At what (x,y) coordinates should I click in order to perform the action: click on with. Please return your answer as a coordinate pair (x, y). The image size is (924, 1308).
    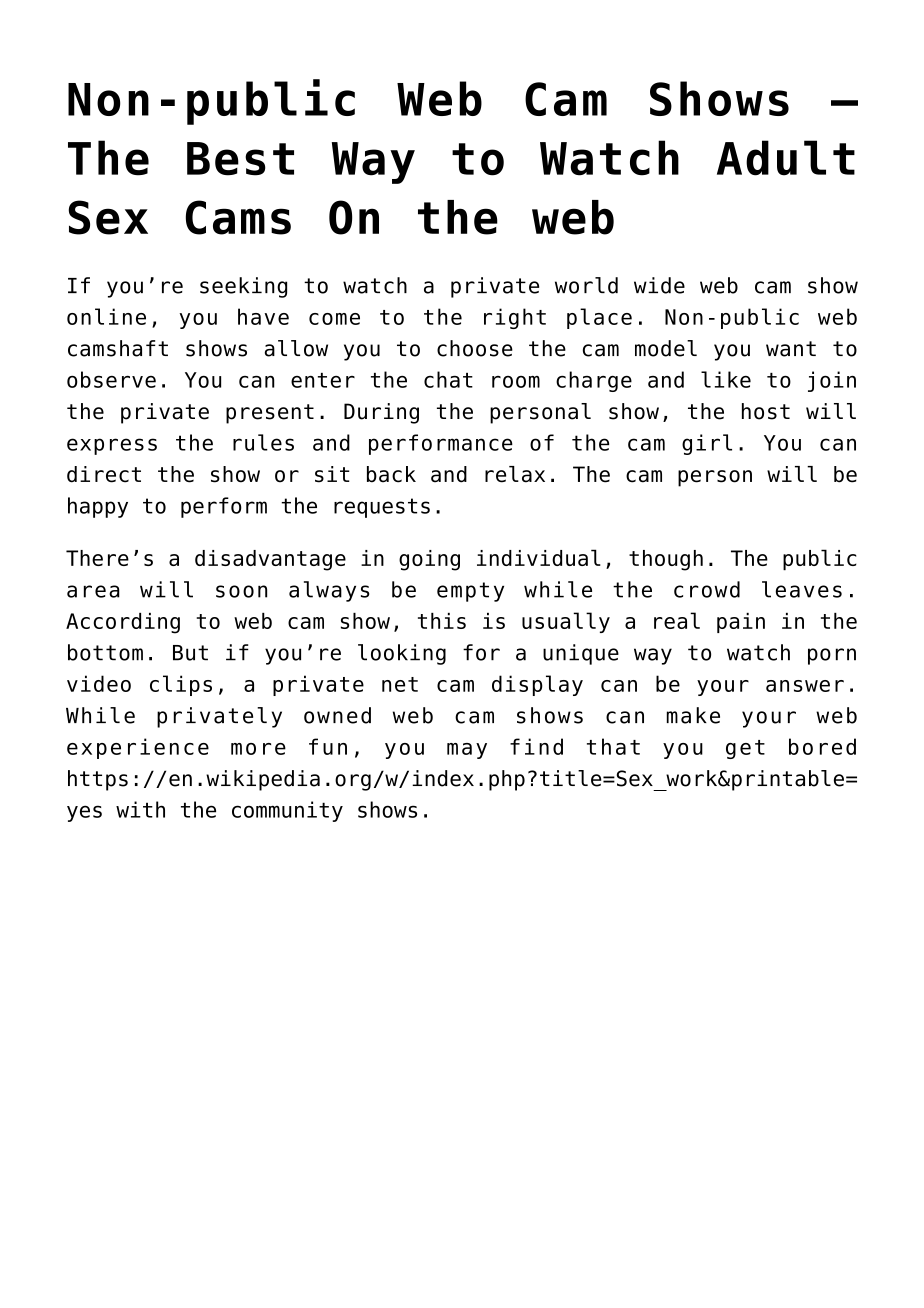
    Looking at the image, I should click on (140, 809).
